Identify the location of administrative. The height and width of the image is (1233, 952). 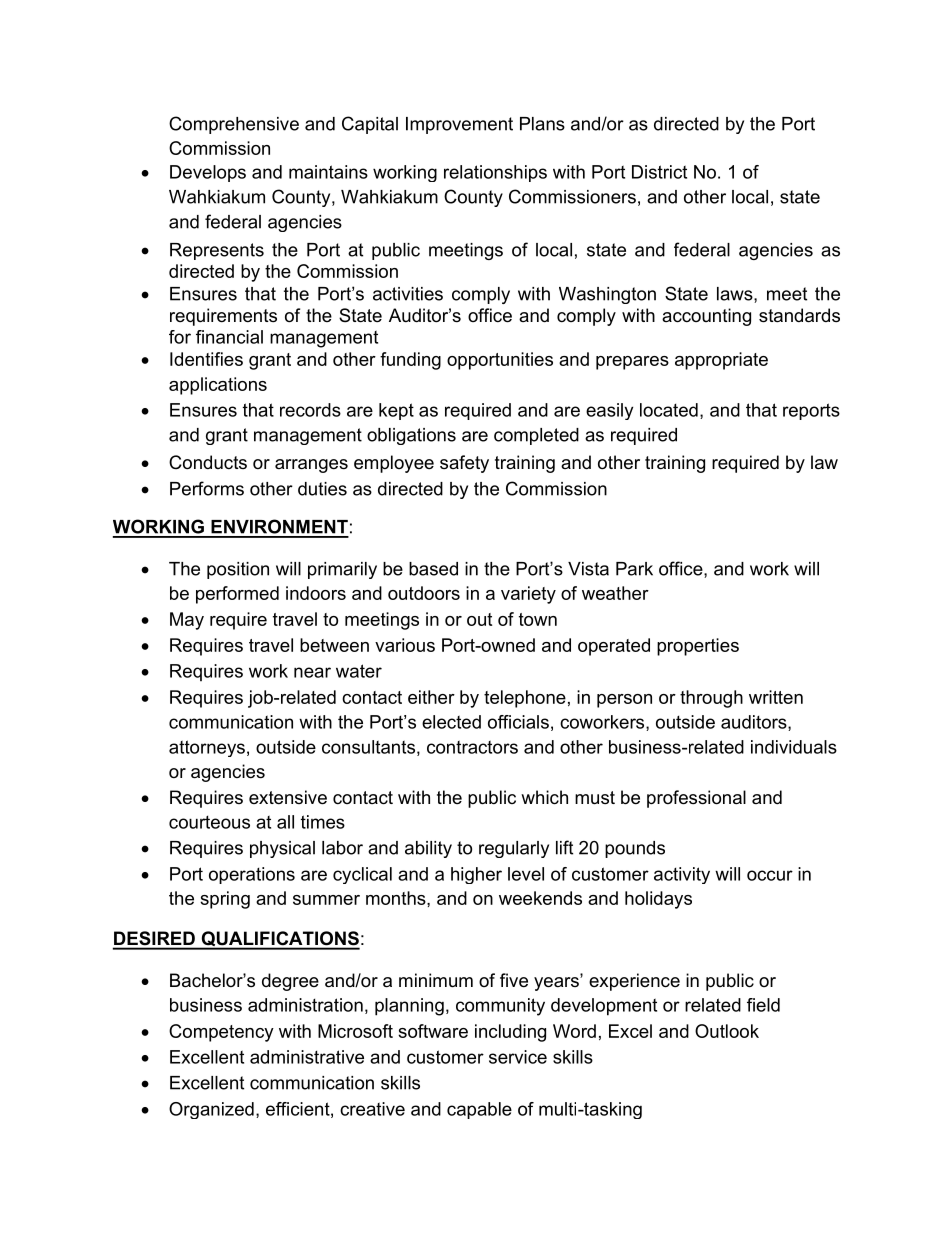
(307, 1057).
